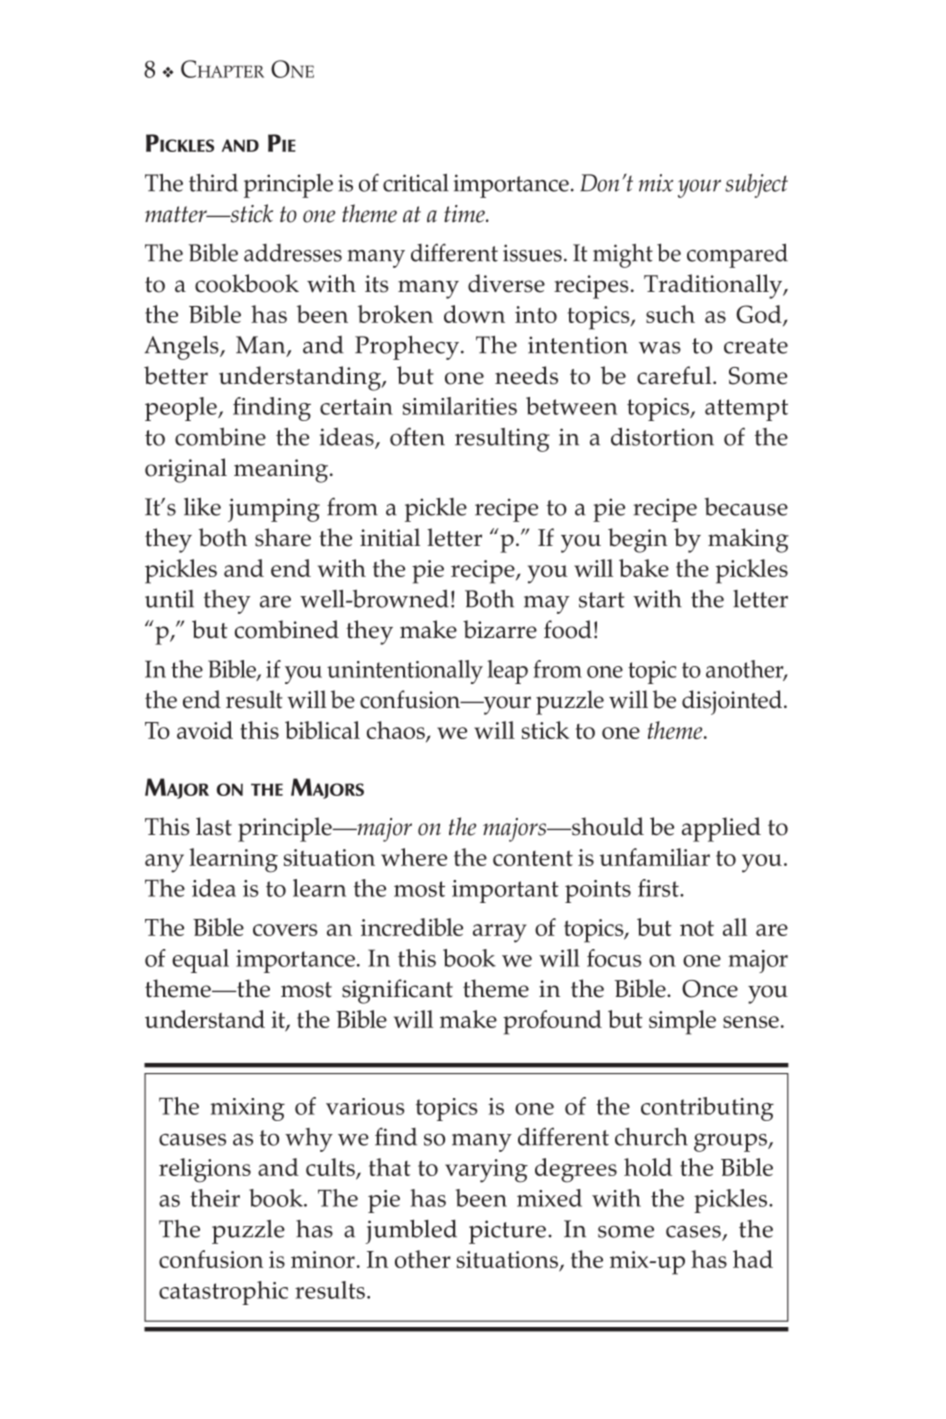 The width and height of the image is (946, 1419). I want to click on time, so click(465, 214).
